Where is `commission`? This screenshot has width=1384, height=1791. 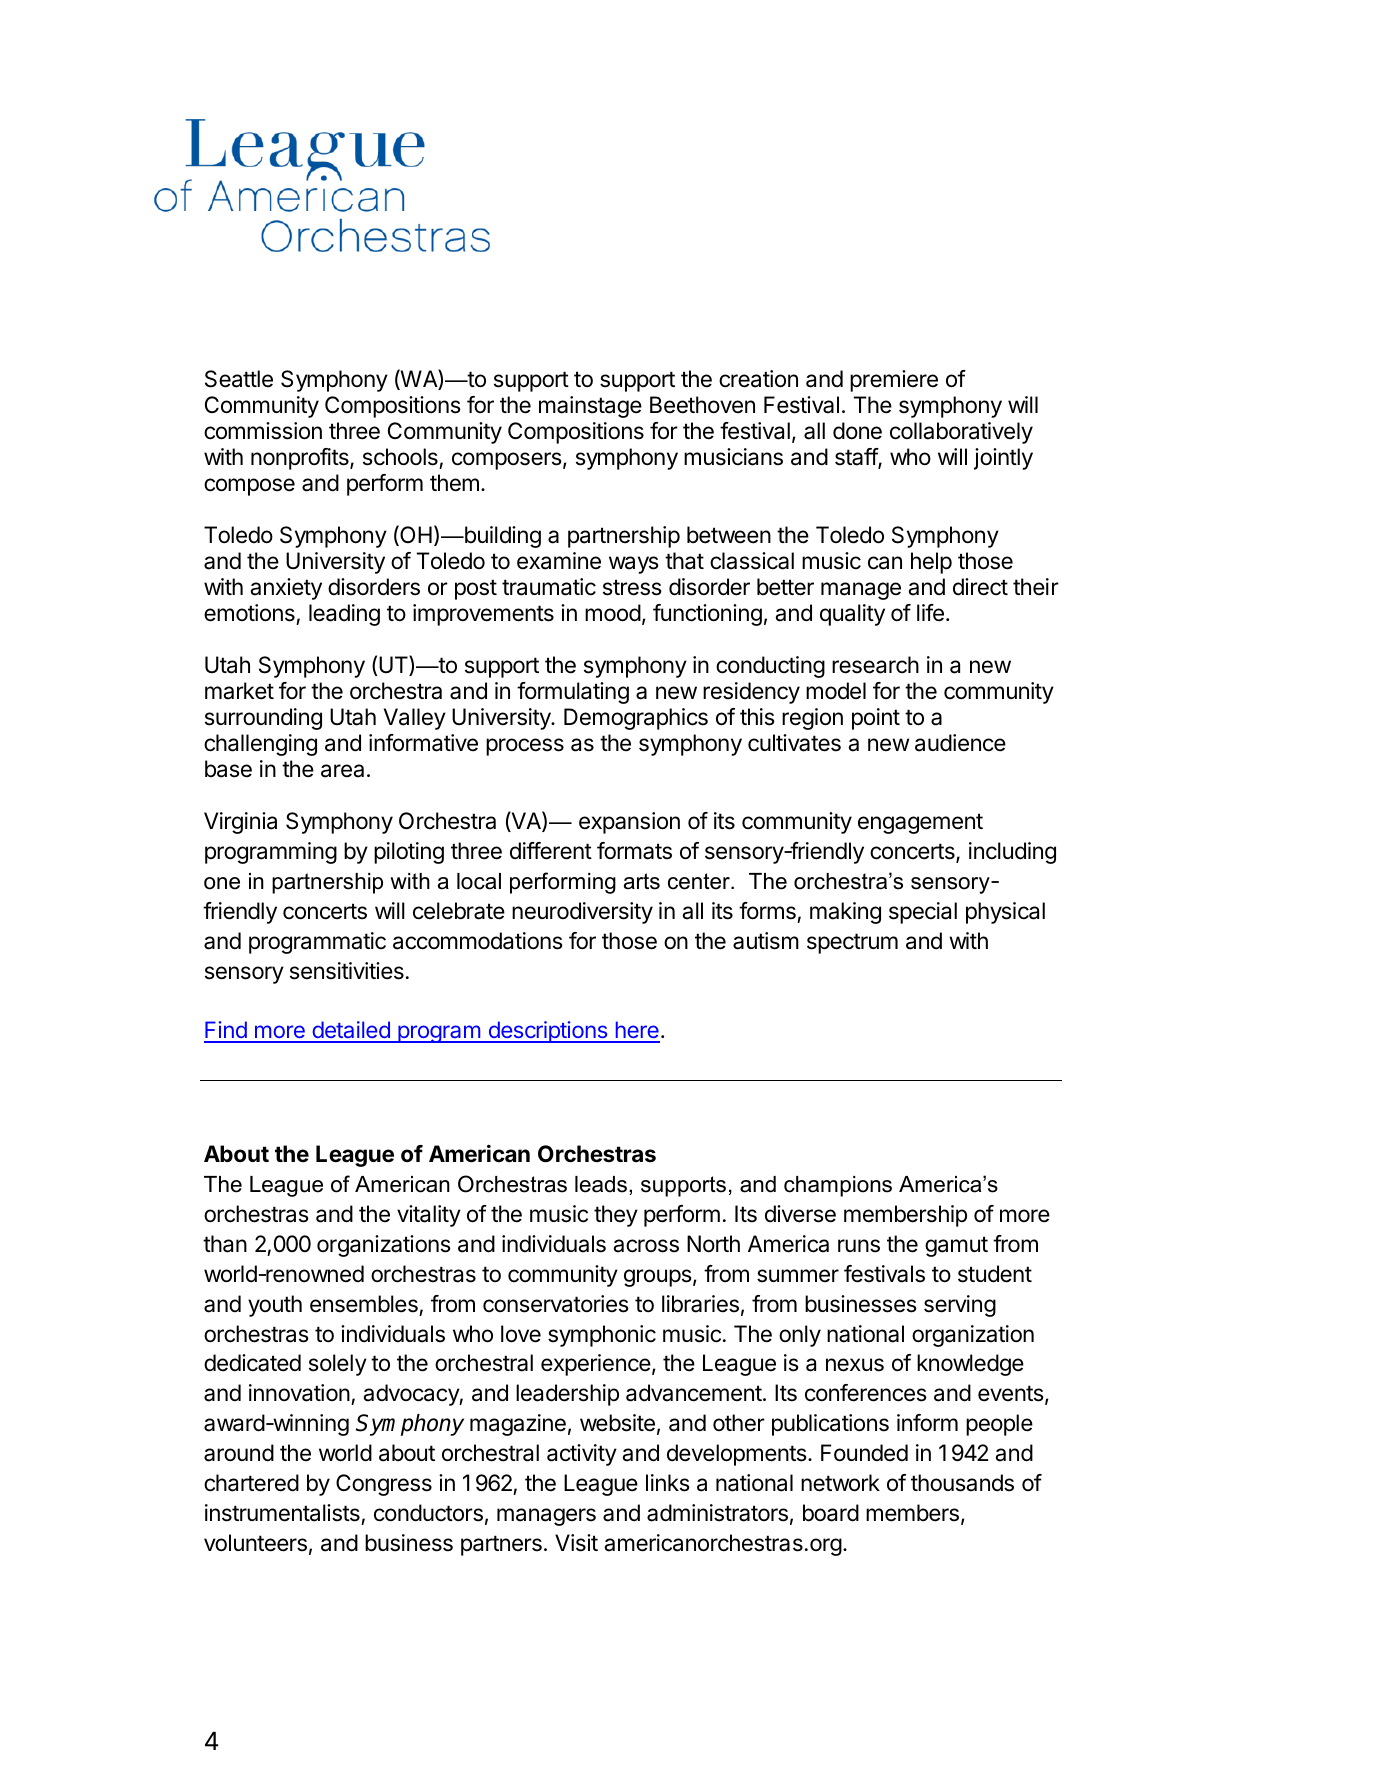
commission is located at coordinates (263, 431).
